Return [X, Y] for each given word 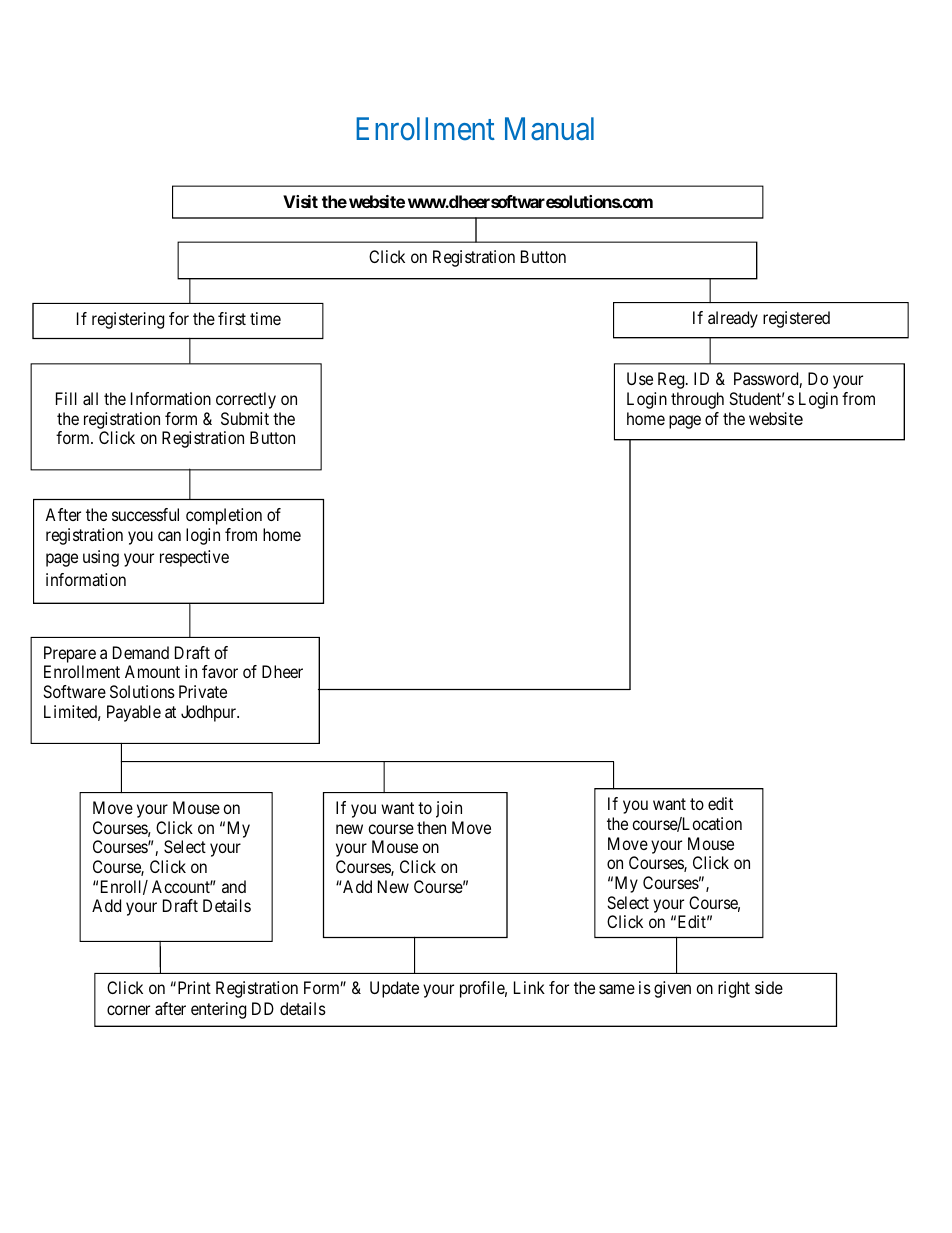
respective [194, 558]
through [697, 400]
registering [128, 320]
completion [224, 516]
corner [128, 1010]
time [265, 318]
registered [796, 319]
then [431, 827]
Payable [134, 713]
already [733, 319]
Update [394, 989]
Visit [300, 201]
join [449, 809]
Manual [549, 129]
